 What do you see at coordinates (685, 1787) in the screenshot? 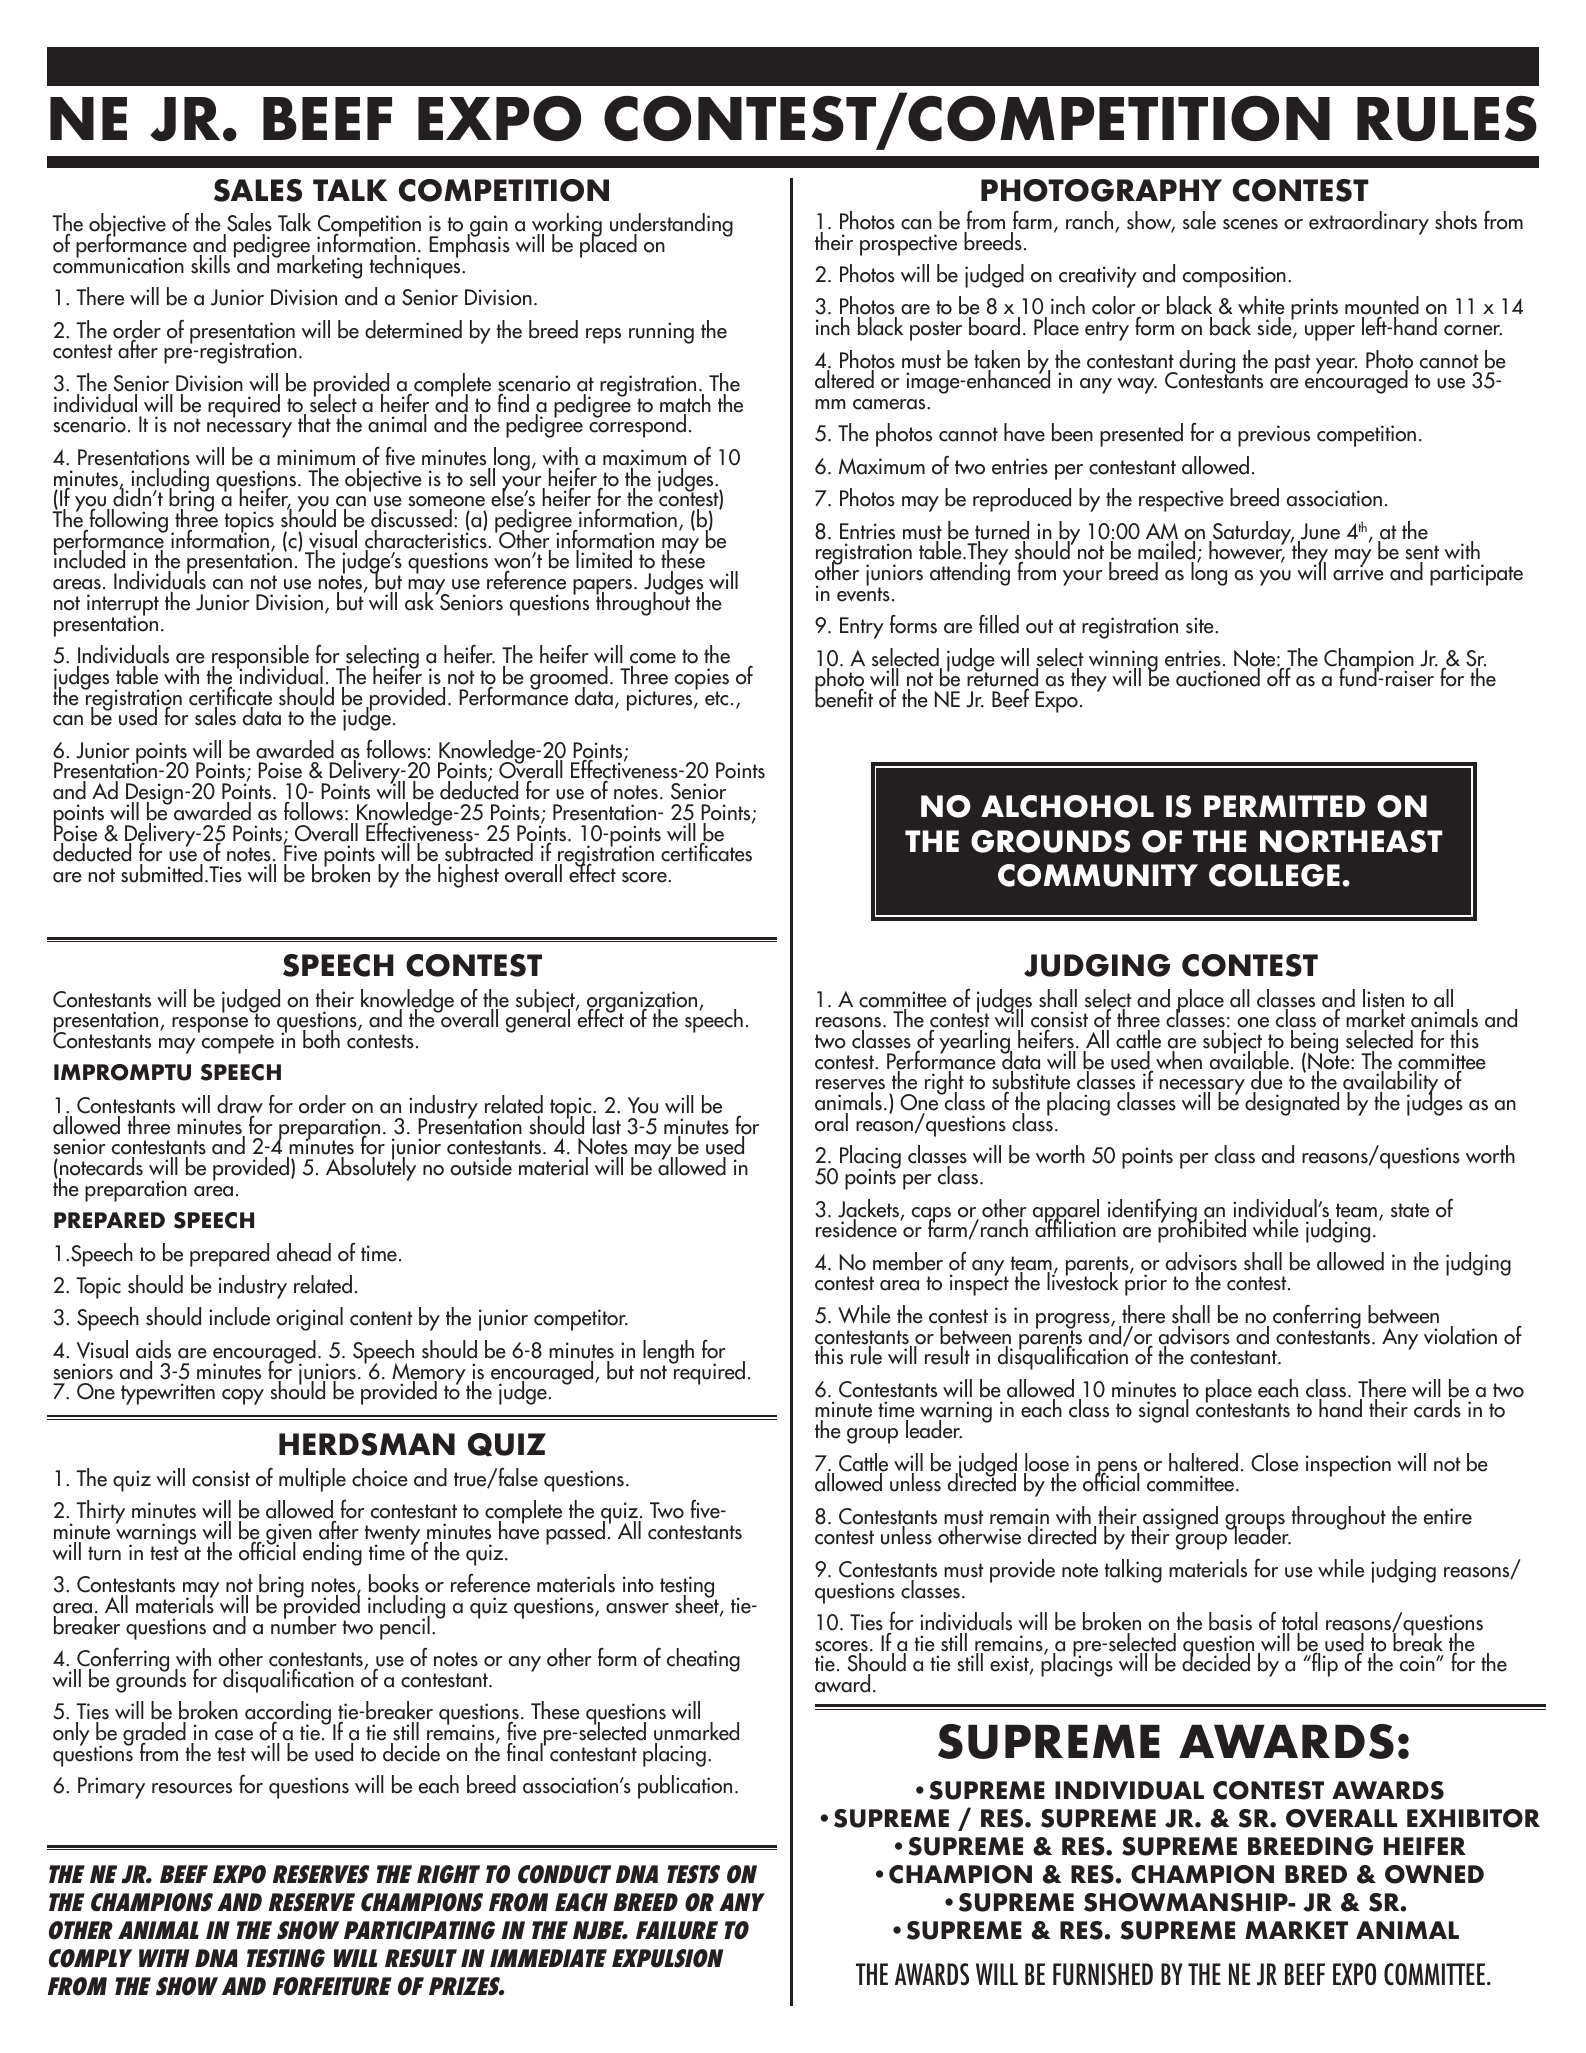
I see `publication` at bounding box center [685, 1787].
